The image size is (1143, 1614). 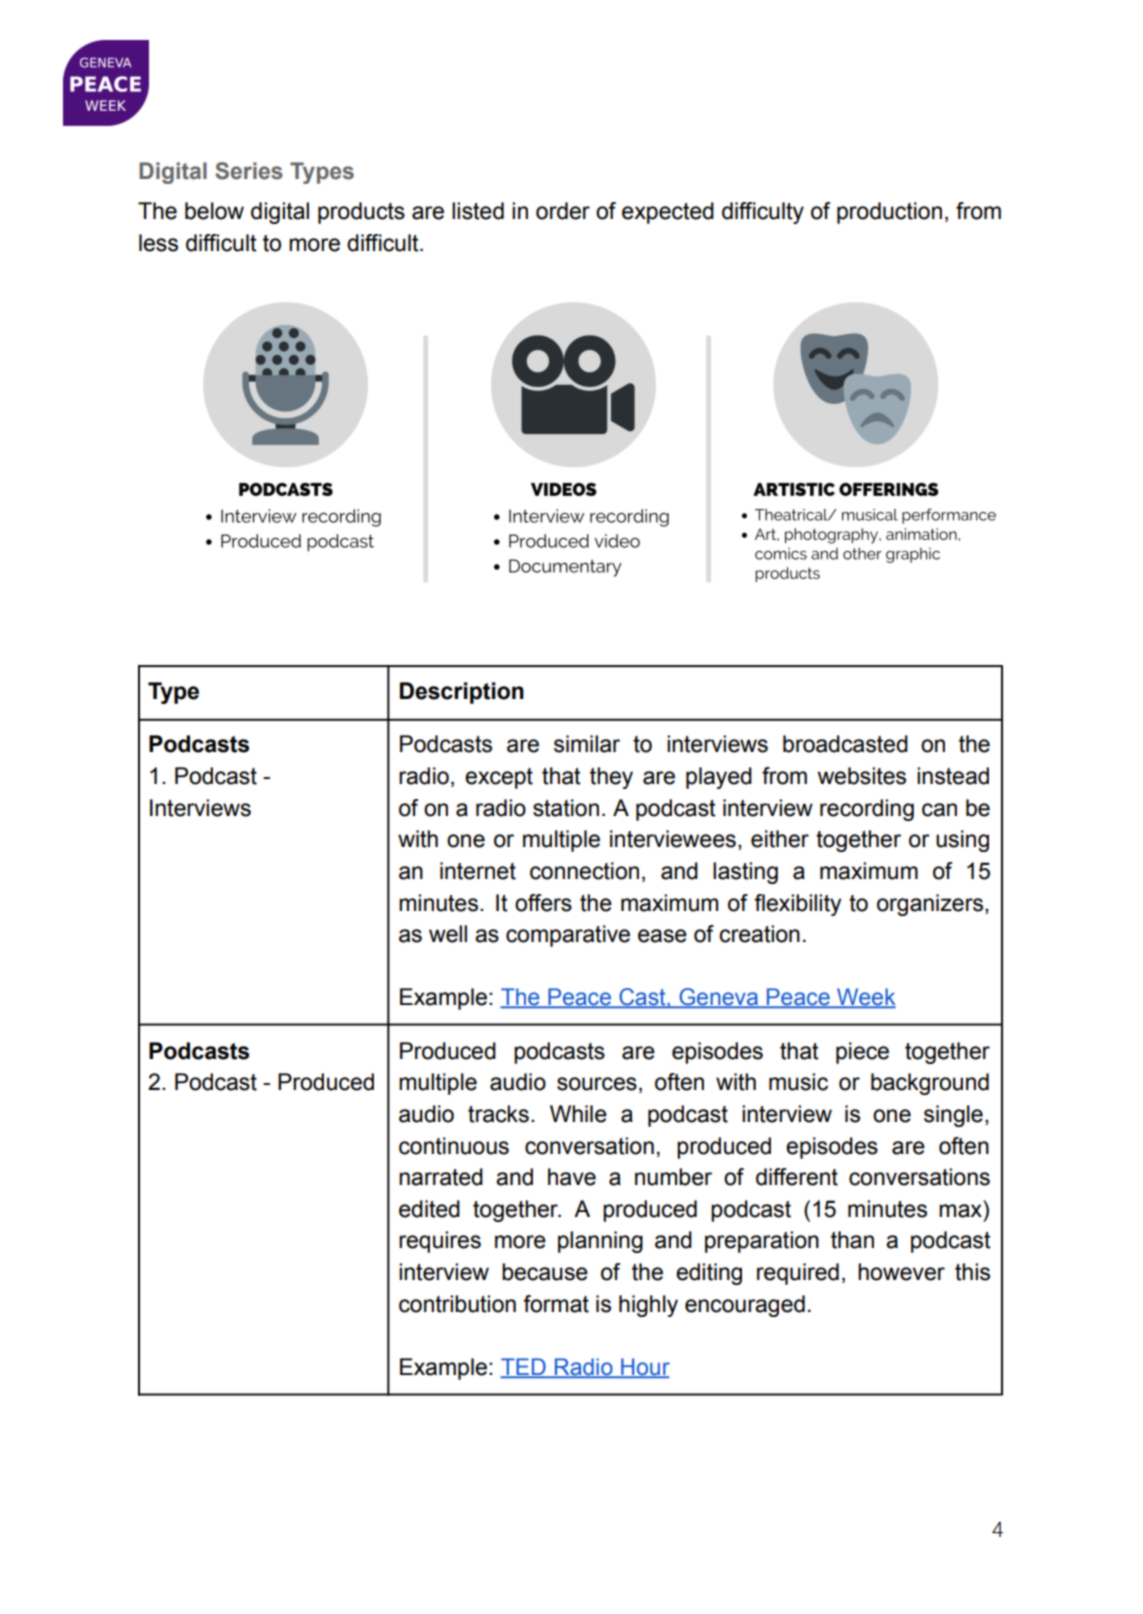 I want to click on comparative, so click(x=568, y=936).
